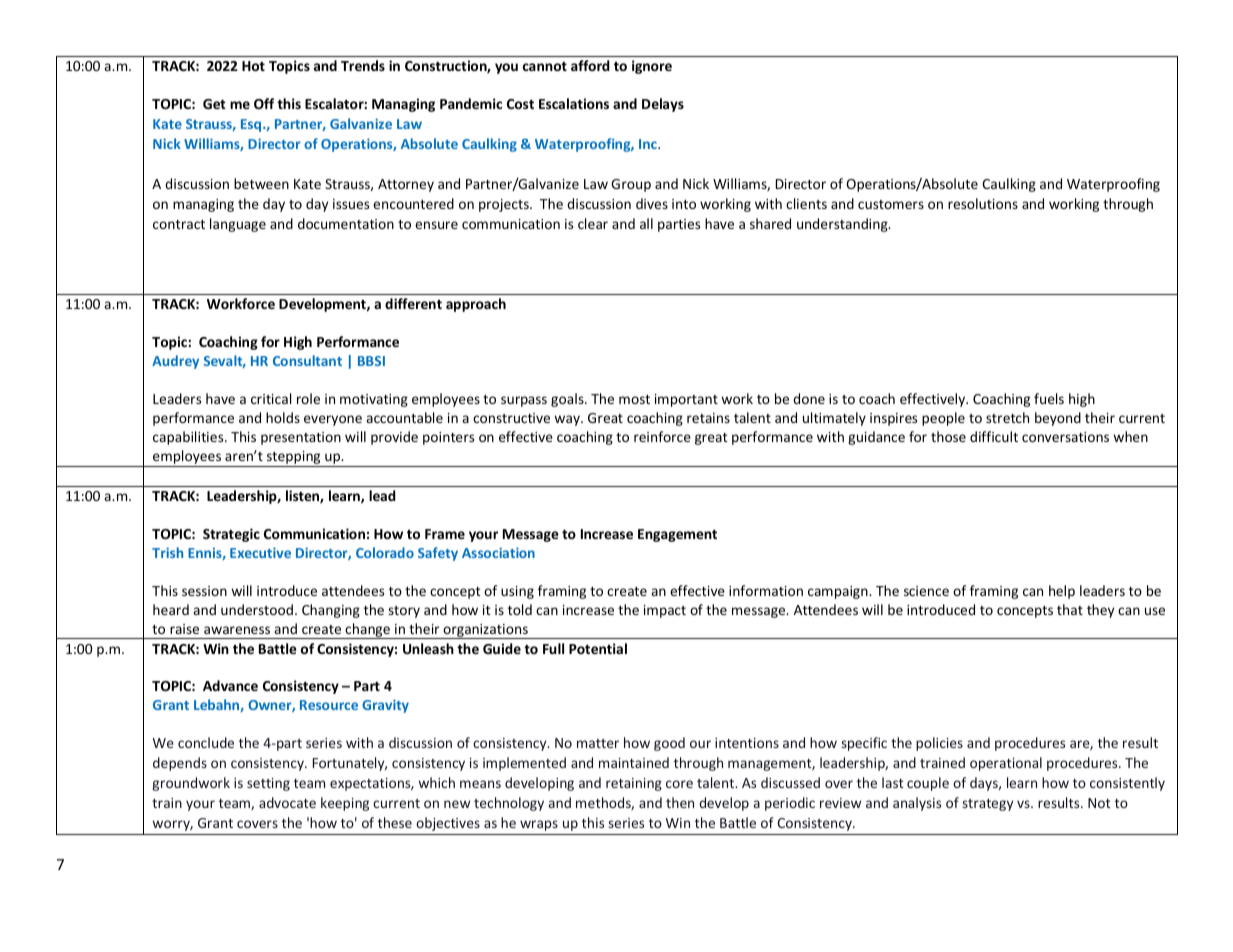  I want to click on Delays, so click(663, 105).
